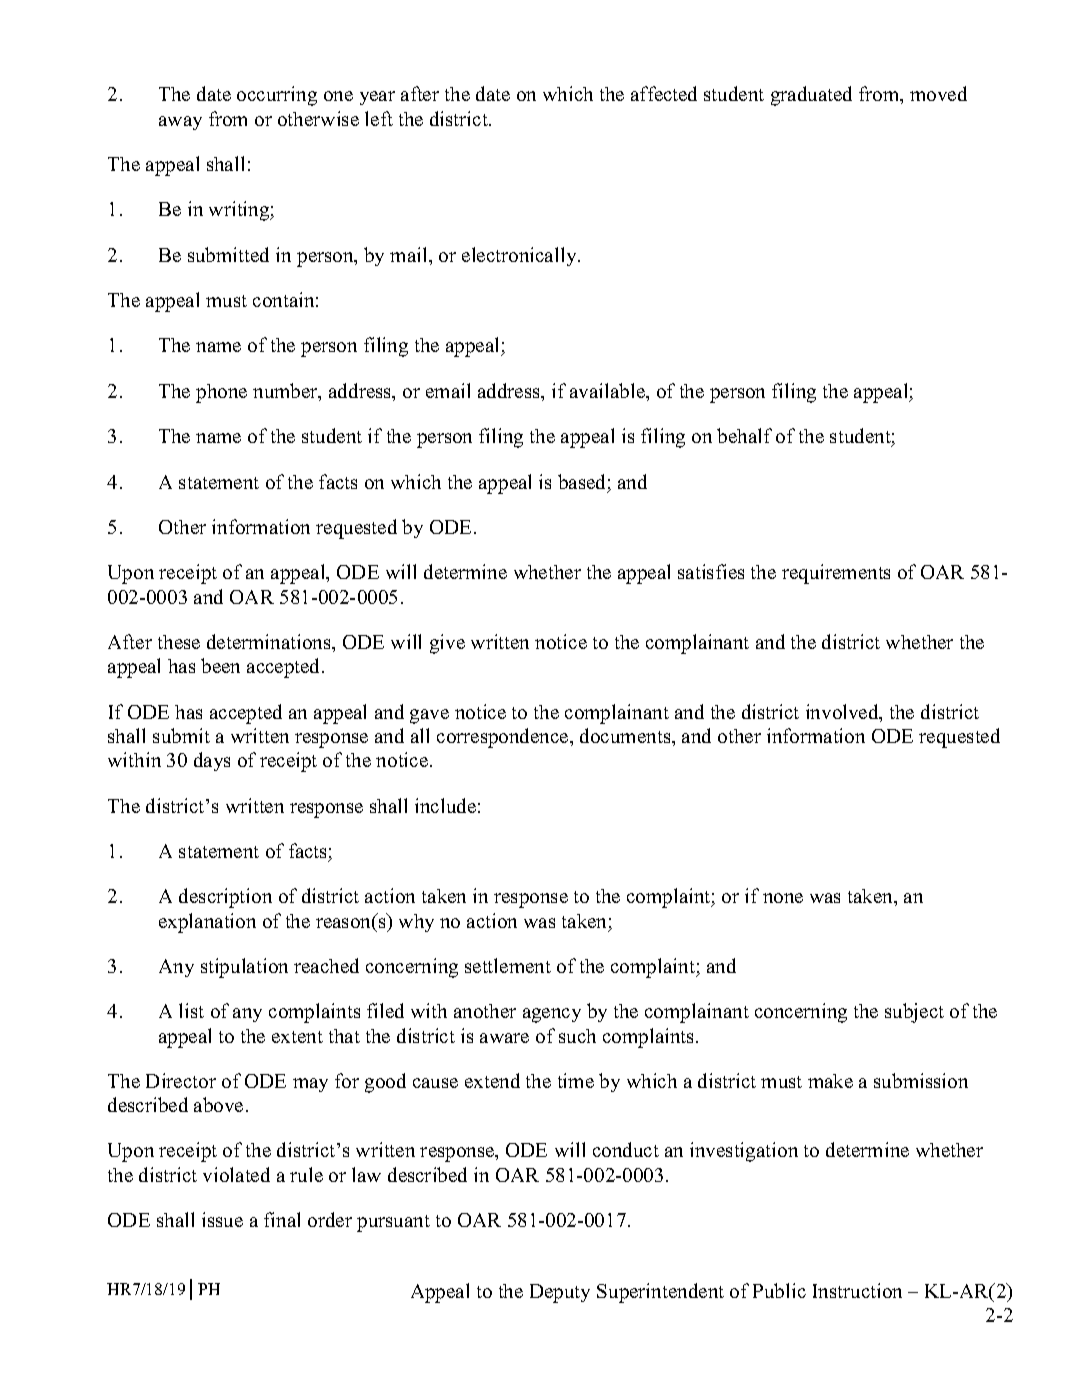 This document has width=1077, height=1393. What do you see at coordinates (504, 738) in the document?
I see `correspondence` at bounding box center [504, 738].
